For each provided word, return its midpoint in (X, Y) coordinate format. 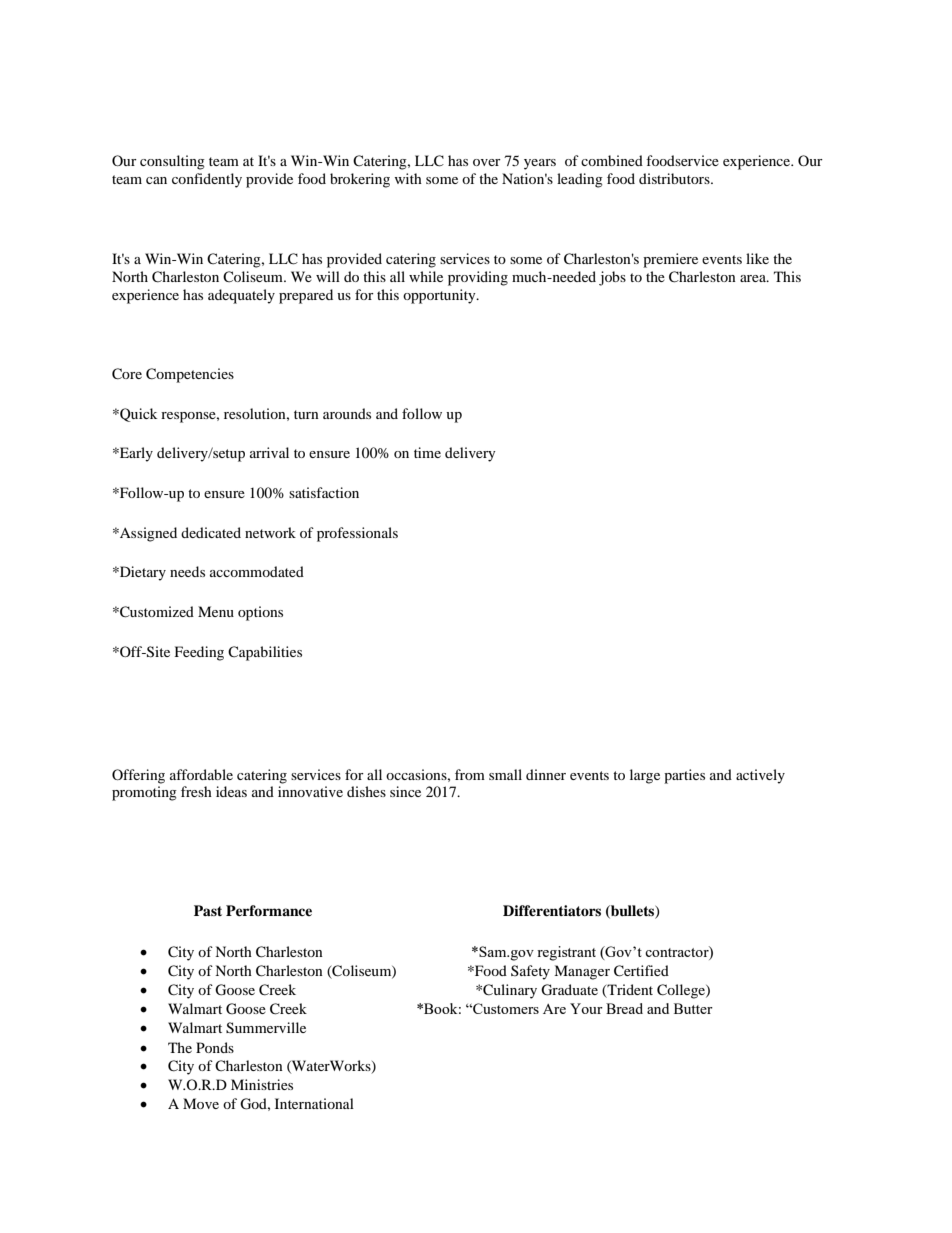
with (408, 178)
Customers (505, 1008)
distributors (675, 178)
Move (201, 1103)
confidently (207, 180)
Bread (624, 1008)
